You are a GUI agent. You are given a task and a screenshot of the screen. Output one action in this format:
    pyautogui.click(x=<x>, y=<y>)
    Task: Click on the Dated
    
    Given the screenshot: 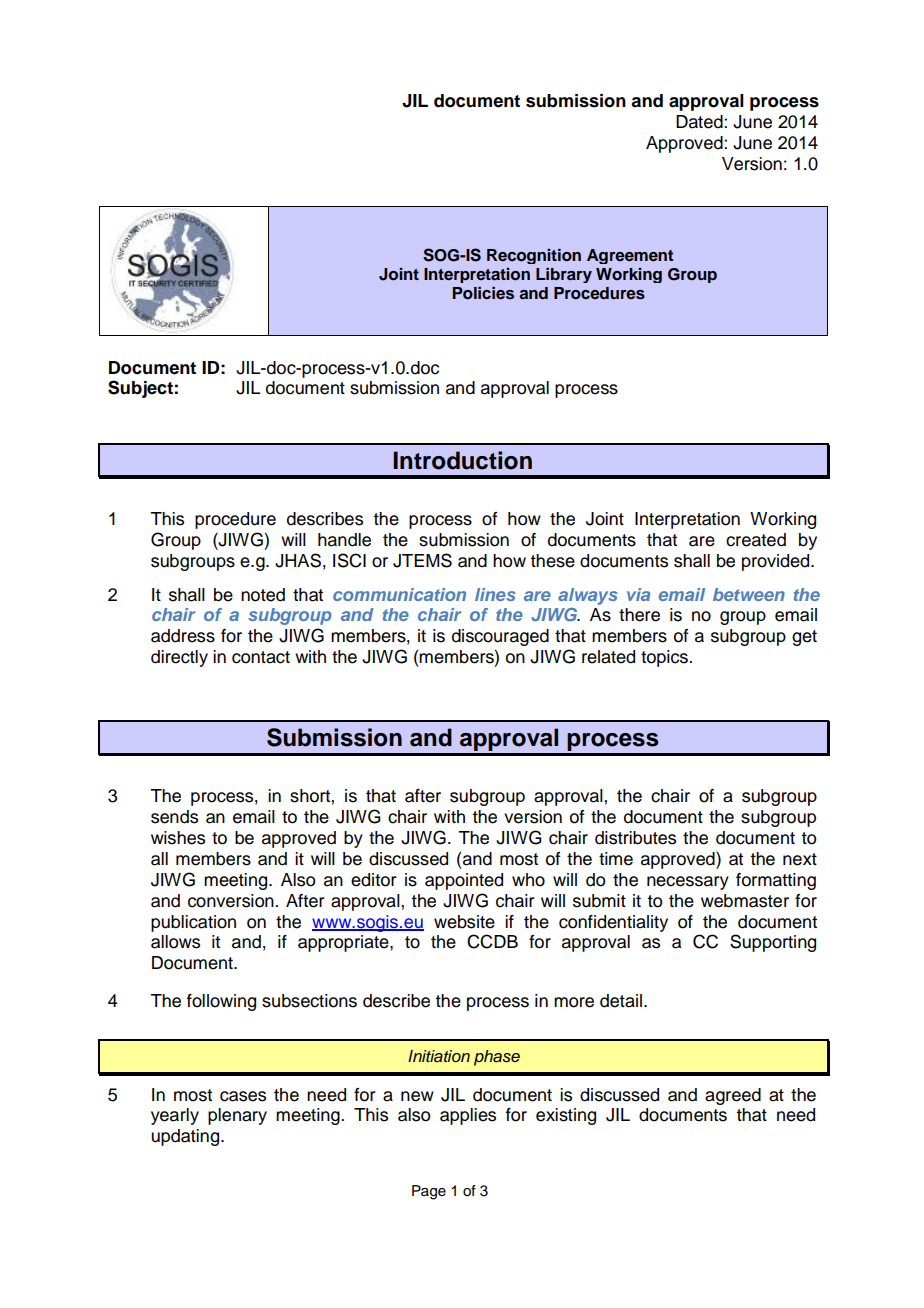 What is the action you would take?
    pyautogui.click(x=700, y=122)
